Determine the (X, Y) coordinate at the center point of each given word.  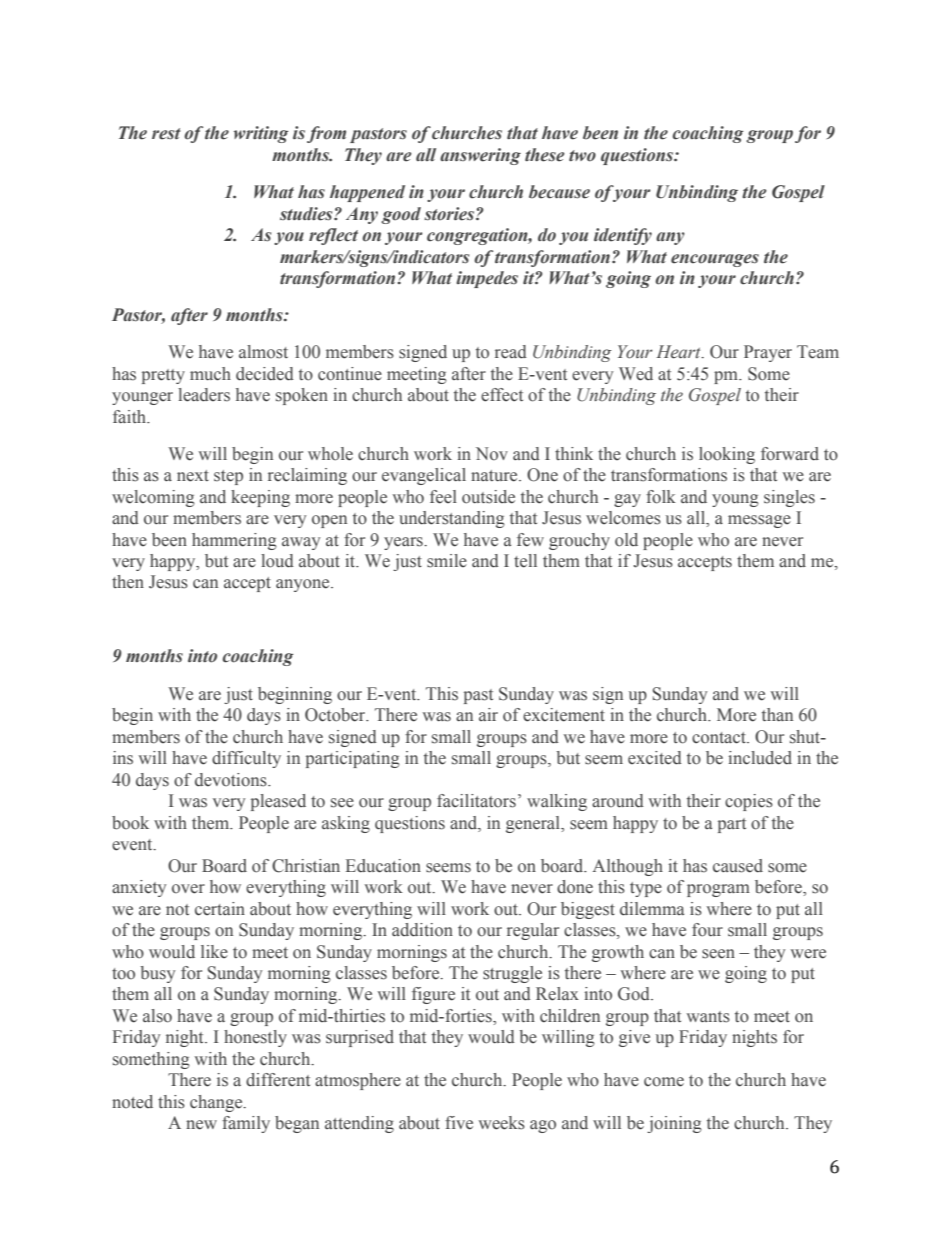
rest (166, 134)
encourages (715, 260)
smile (447, 561)
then (128, 582)
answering (480, 156)
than (777, 714)
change (217, 1103)
